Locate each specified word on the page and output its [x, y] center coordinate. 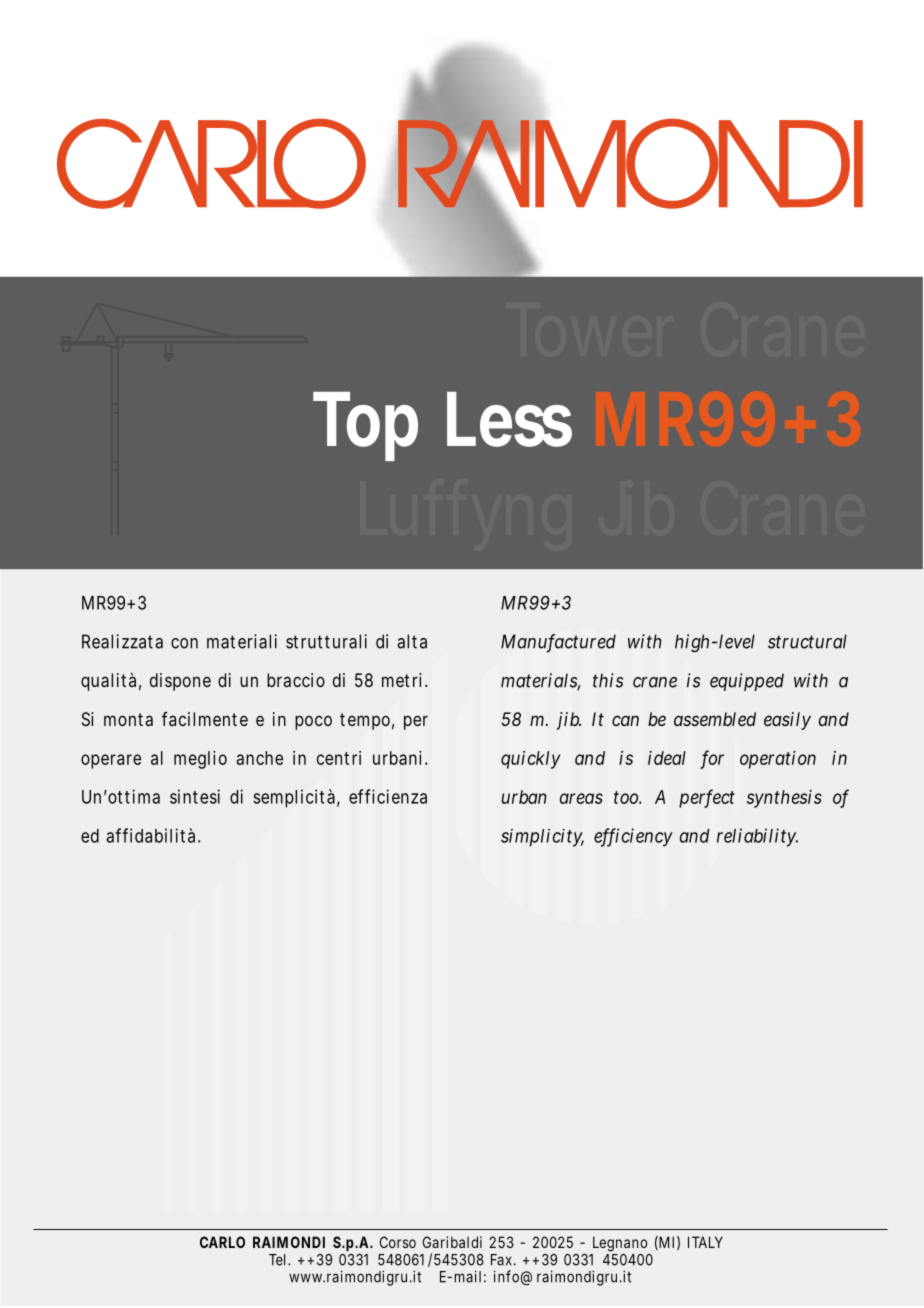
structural [807, 641]
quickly [531, 760]
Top [365, 426]
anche [259, 758]
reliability [757, 837]
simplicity [542, 838]
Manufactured [558, 642]
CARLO [222, 1242]
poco [313, 722]
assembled [715, 719]
